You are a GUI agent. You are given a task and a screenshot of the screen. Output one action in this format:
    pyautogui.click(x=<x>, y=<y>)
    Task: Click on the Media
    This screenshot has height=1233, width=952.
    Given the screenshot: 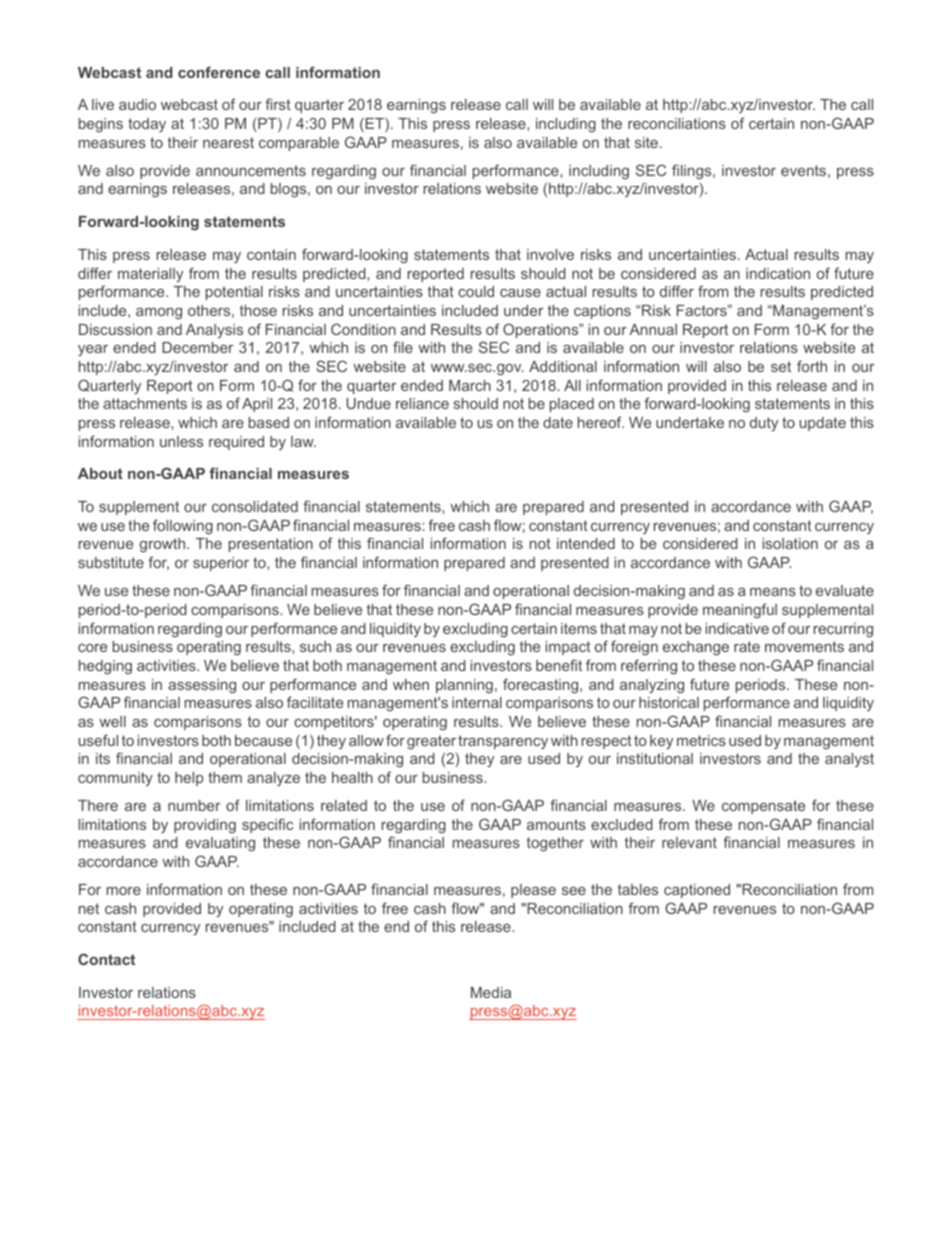 What is the action you would take?
    pyautogui.click(x=491, y=992)
